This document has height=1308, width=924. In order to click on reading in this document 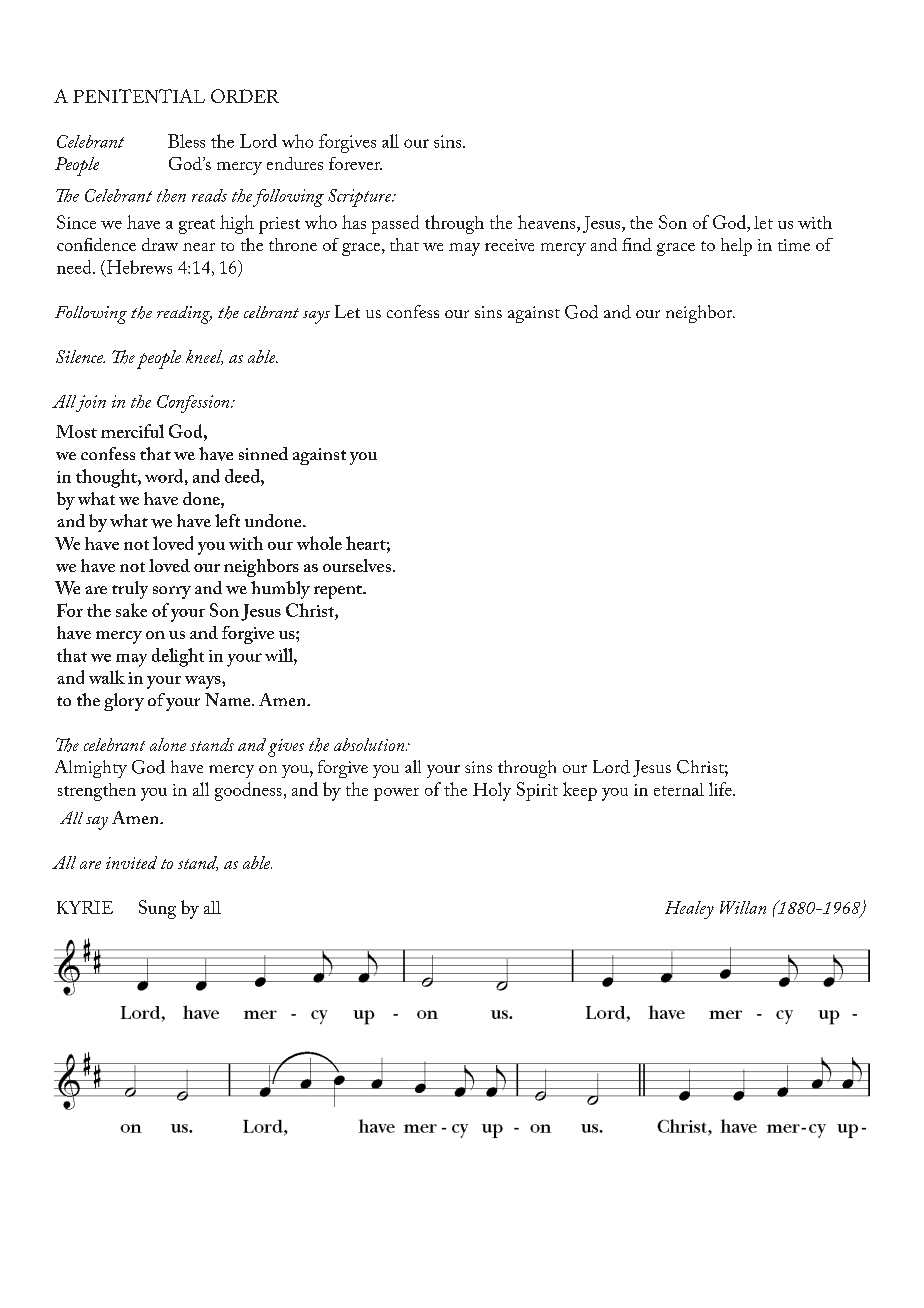, I will do `click(184, 315)`.
